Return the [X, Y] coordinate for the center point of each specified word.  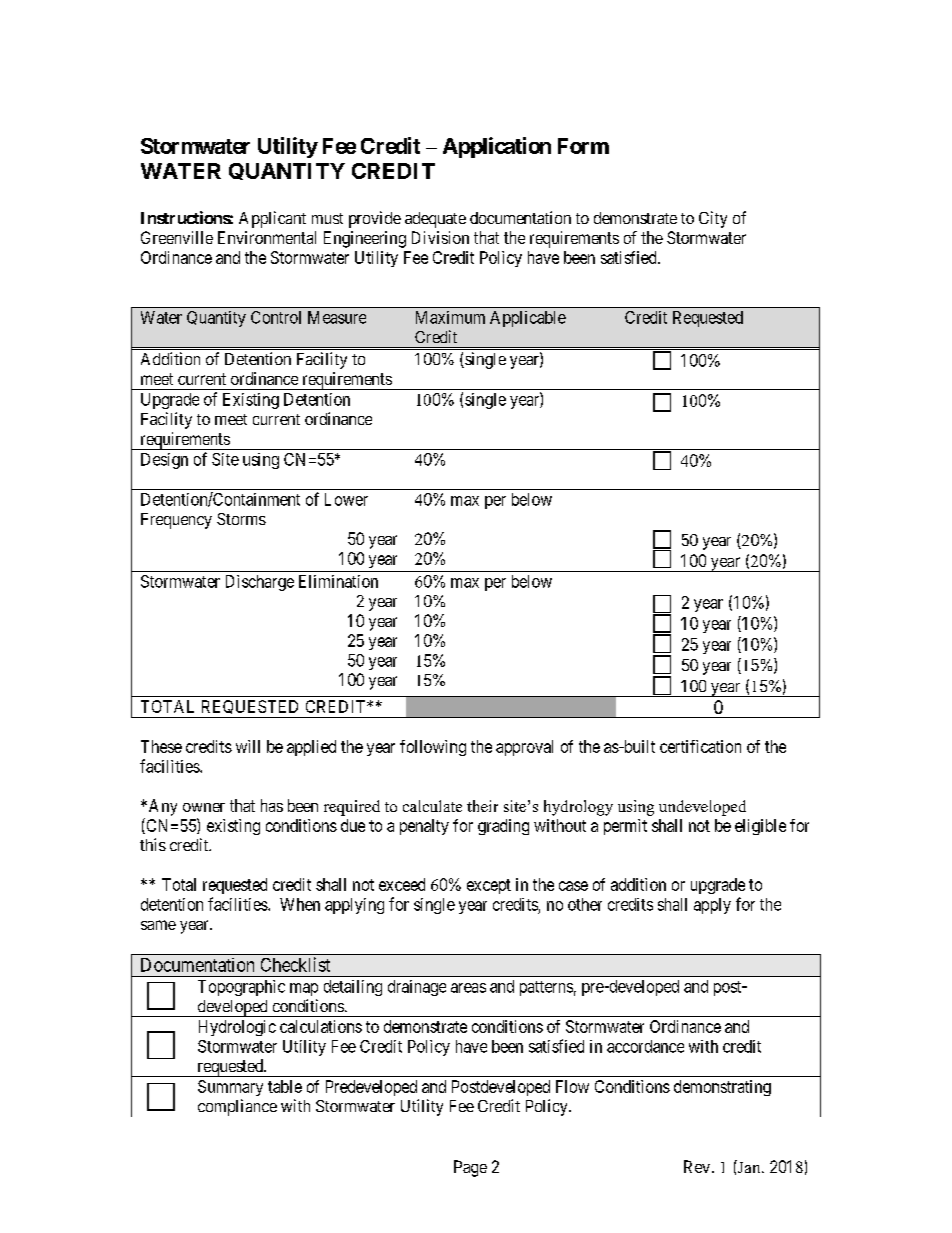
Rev [697, 1166]
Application [497, 147]
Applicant [272, 219]
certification [700, 746]
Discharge [260, 583]
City [713, 219]
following [433, 748]
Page [470, 1168]
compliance [237, 1107]
